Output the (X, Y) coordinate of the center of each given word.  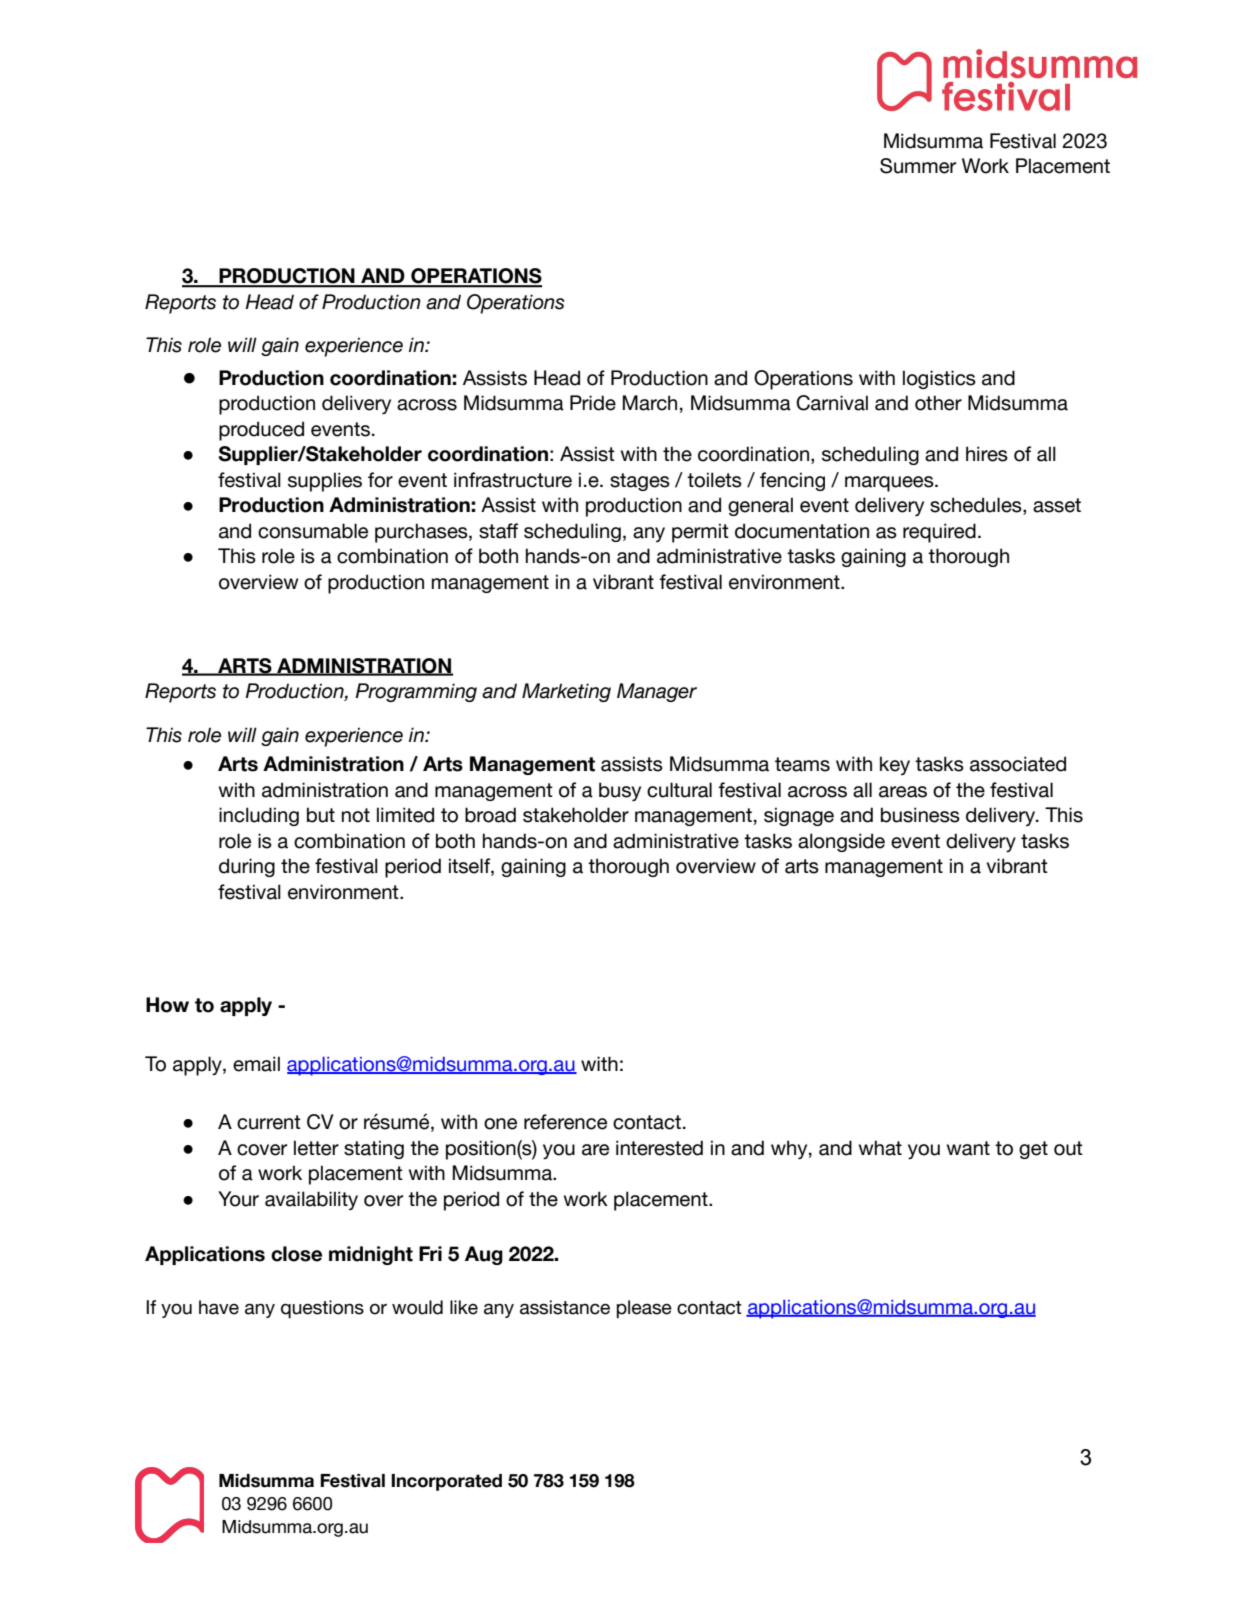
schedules (977, 506)
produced (261, 431)
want (968, 1148)
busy (620, 791)
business (920, 815)
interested (659, 1148)
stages (640, 482)
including (259, 816)
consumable (313, 531)
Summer (918, 166)
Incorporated (446, 1482)
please (644, 1309)
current (269, 1122)
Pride (593, 403)
